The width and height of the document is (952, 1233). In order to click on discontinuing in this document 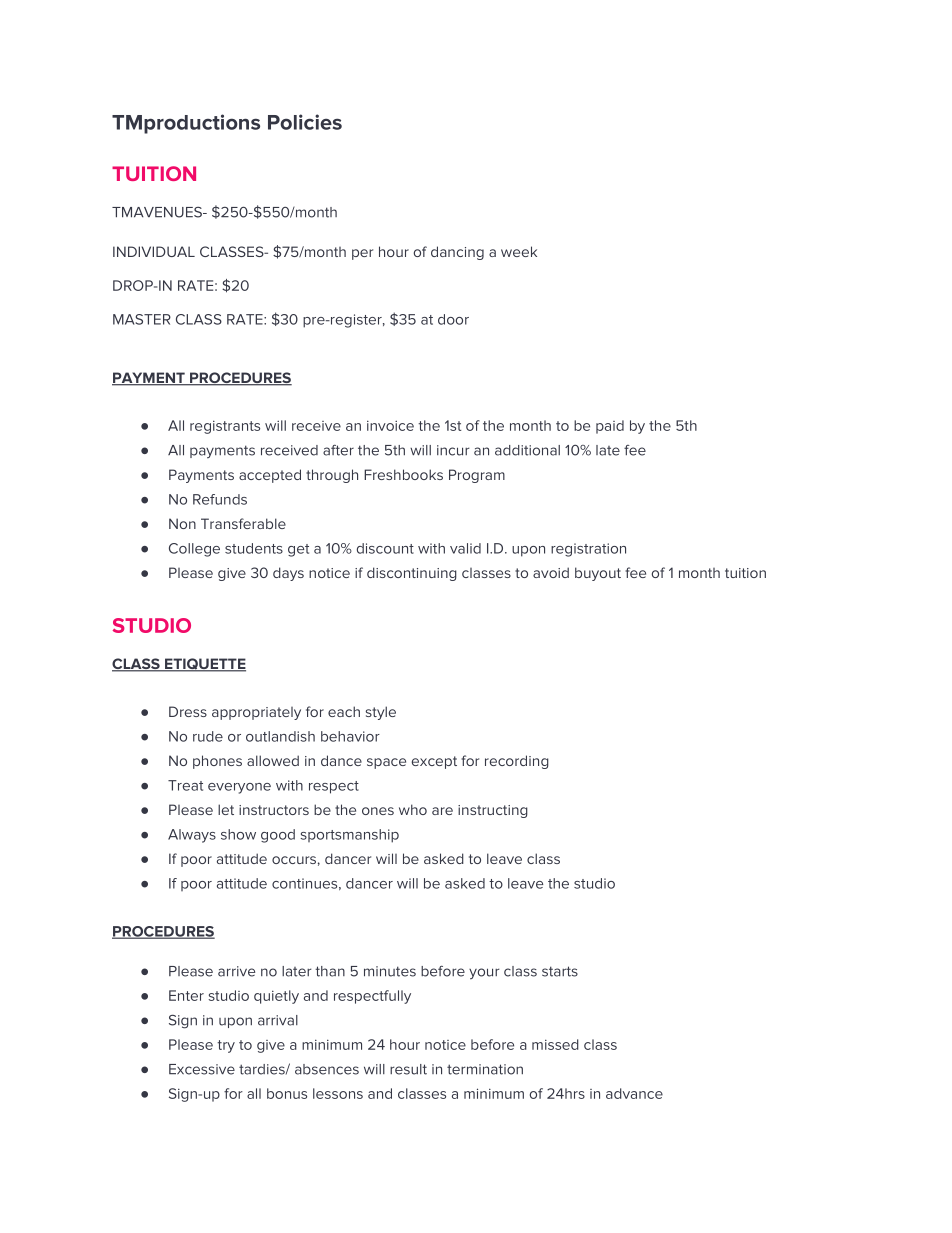, I will do `click(412, 574)`.
